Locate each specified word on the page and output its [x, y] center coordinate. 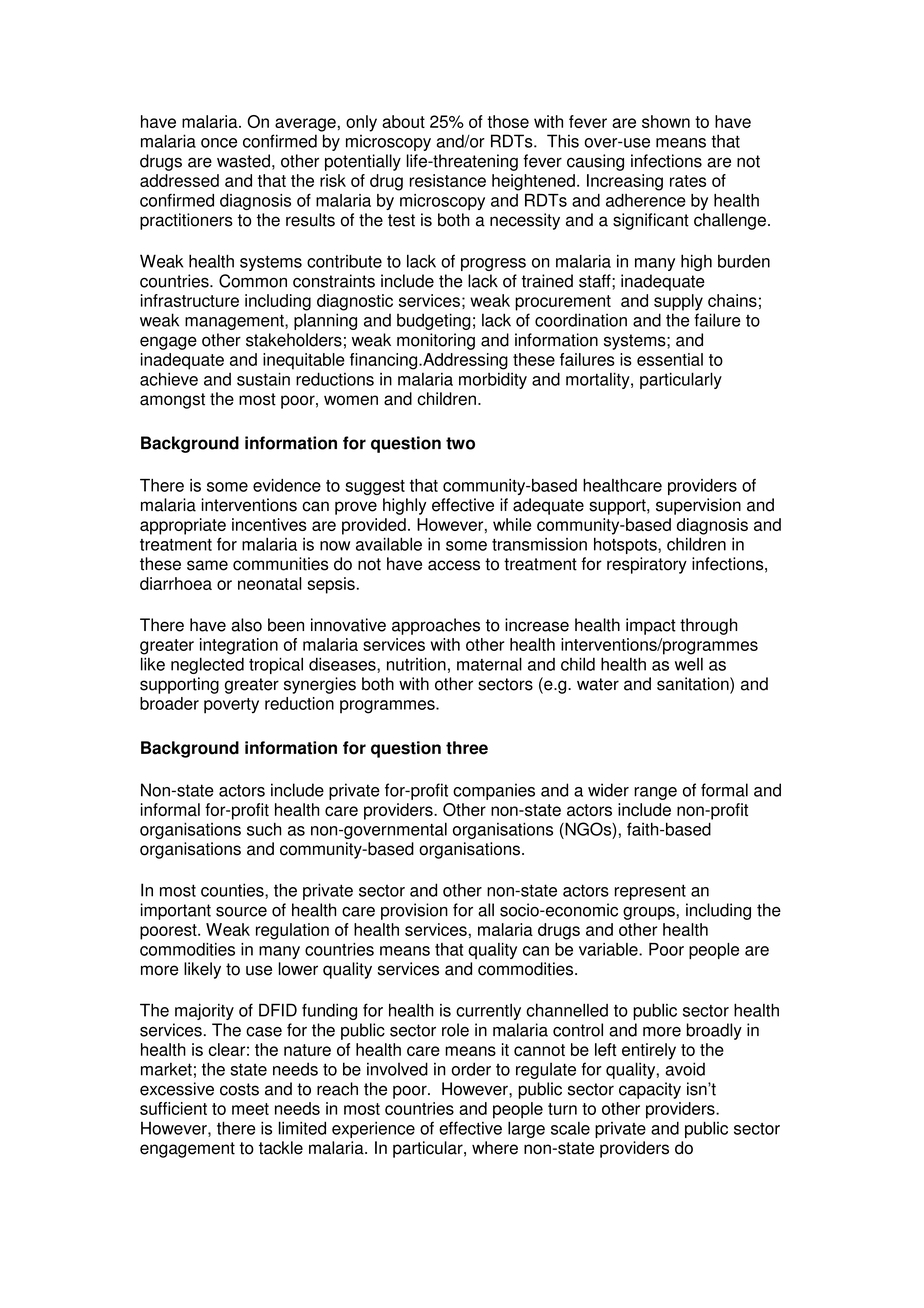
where [495, 1148]
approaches [436, 626]
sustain [263, 379]
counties [233, 890]
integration [239, 646]
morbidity [493, 380]
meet [250, 1109]
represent [650, 892]
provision [414, 911]
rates [688, 181]
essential [670, 359]
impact [651, 626]
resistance [448, 180]
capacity [650, 1090]
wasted [243, 161]
